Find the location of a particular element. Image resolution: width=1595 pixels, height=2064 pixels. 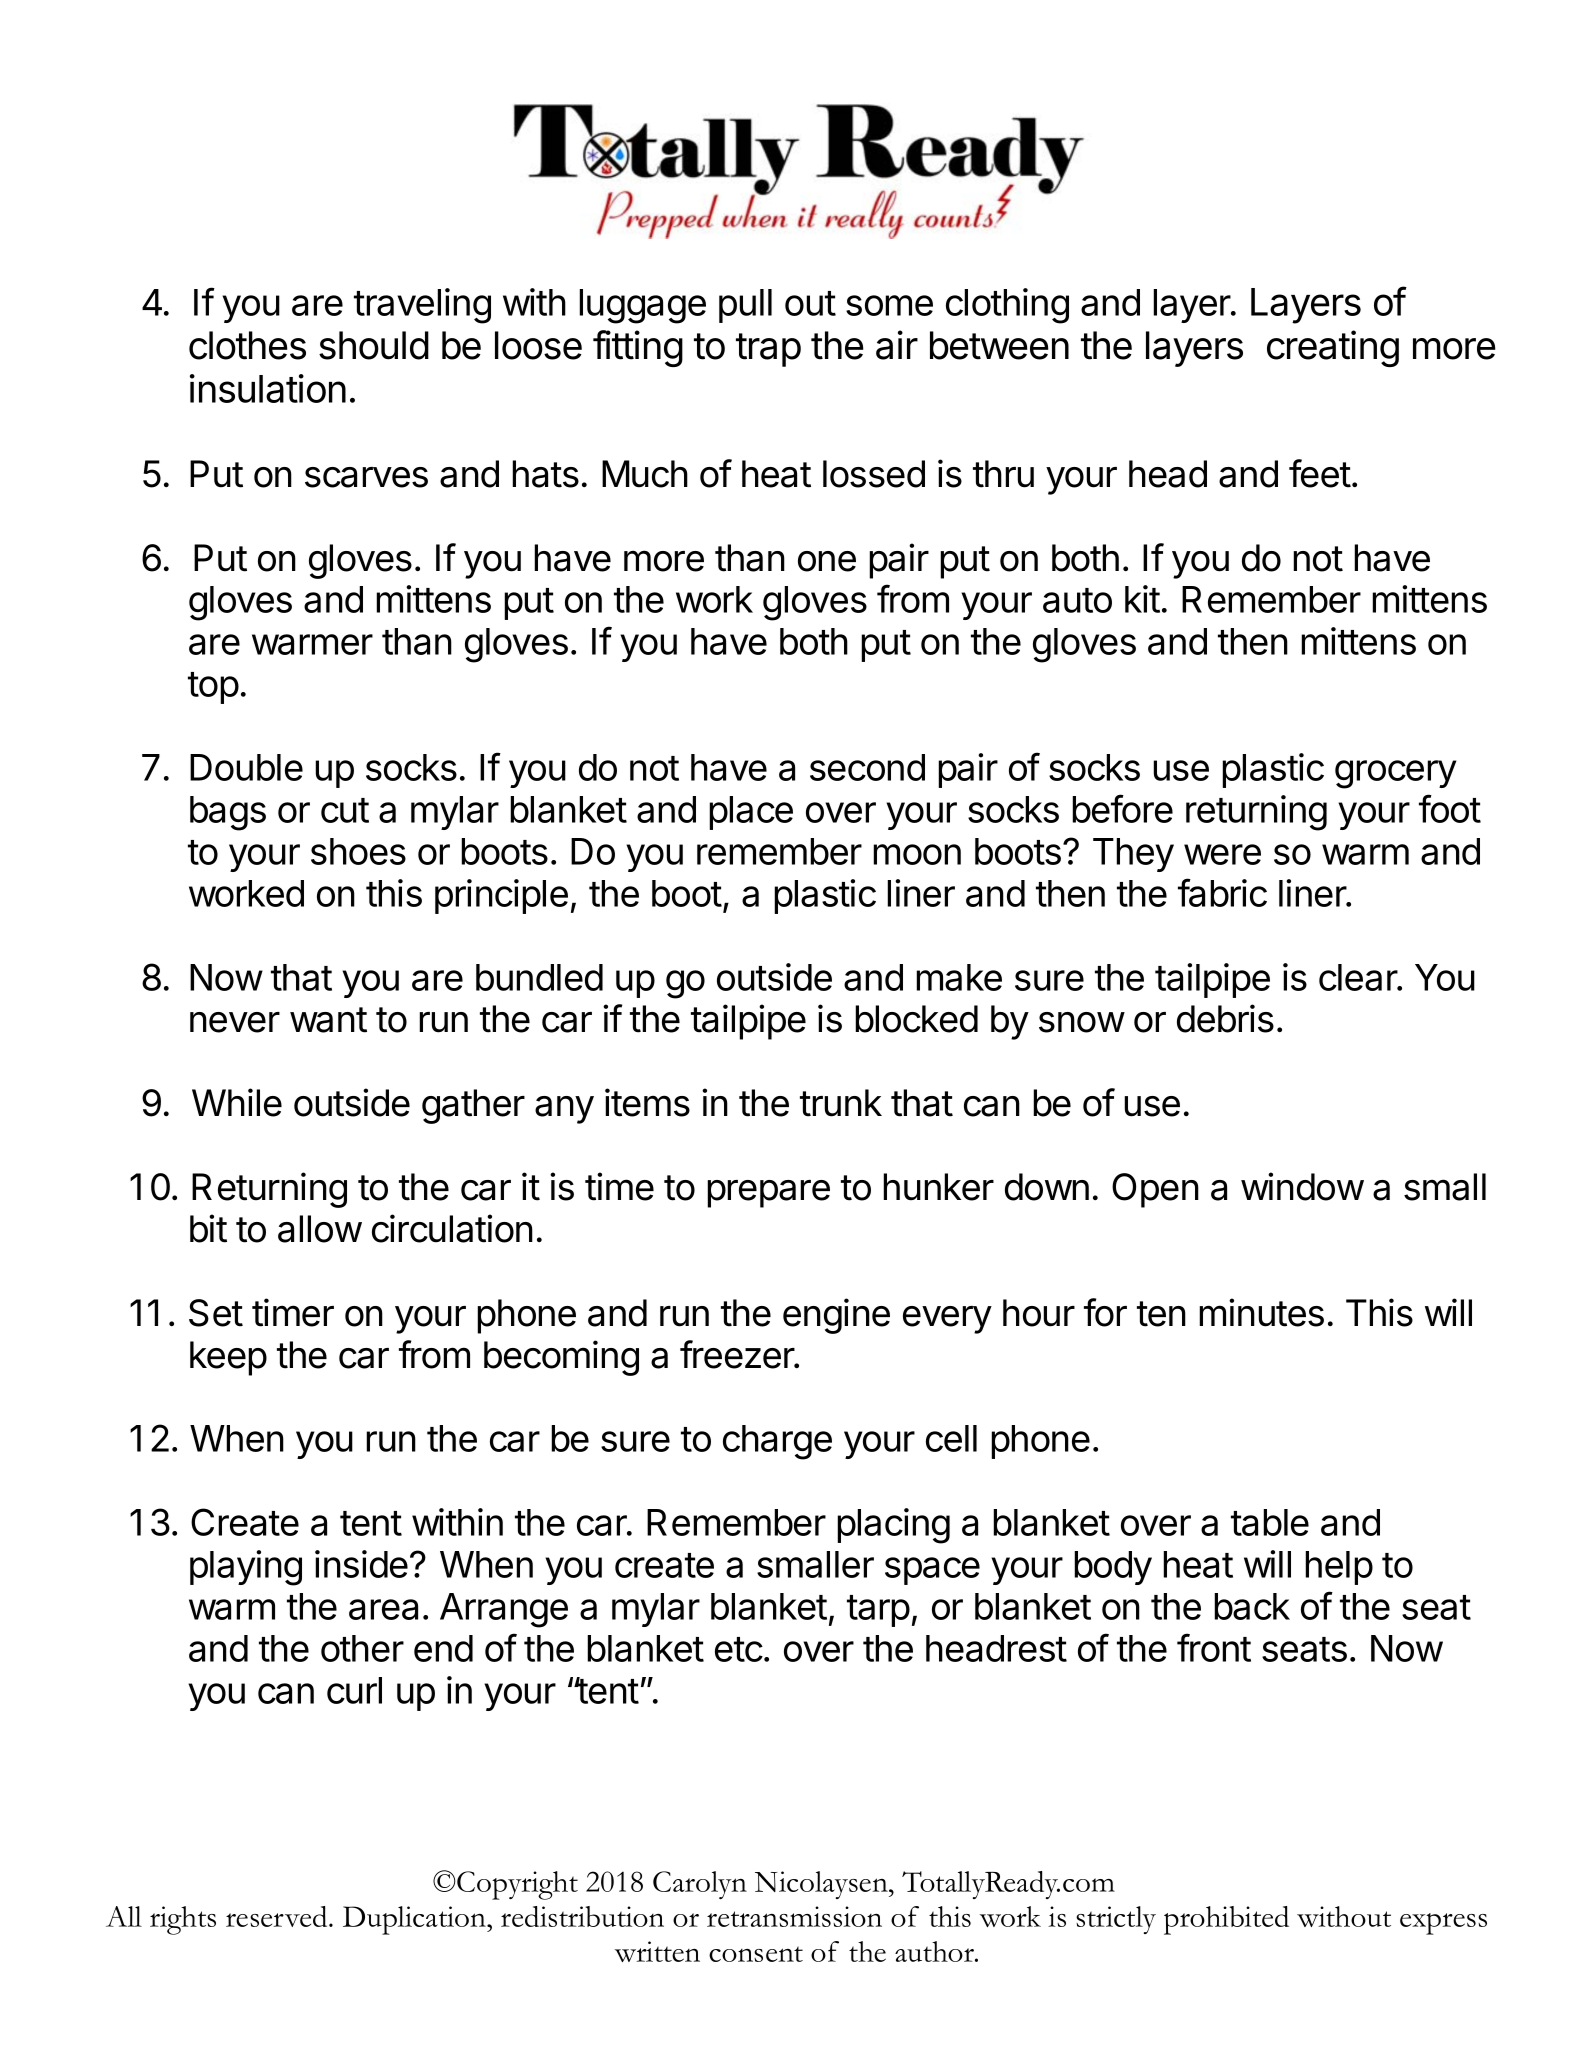

trunk is located at coordinates (841, 1103).
